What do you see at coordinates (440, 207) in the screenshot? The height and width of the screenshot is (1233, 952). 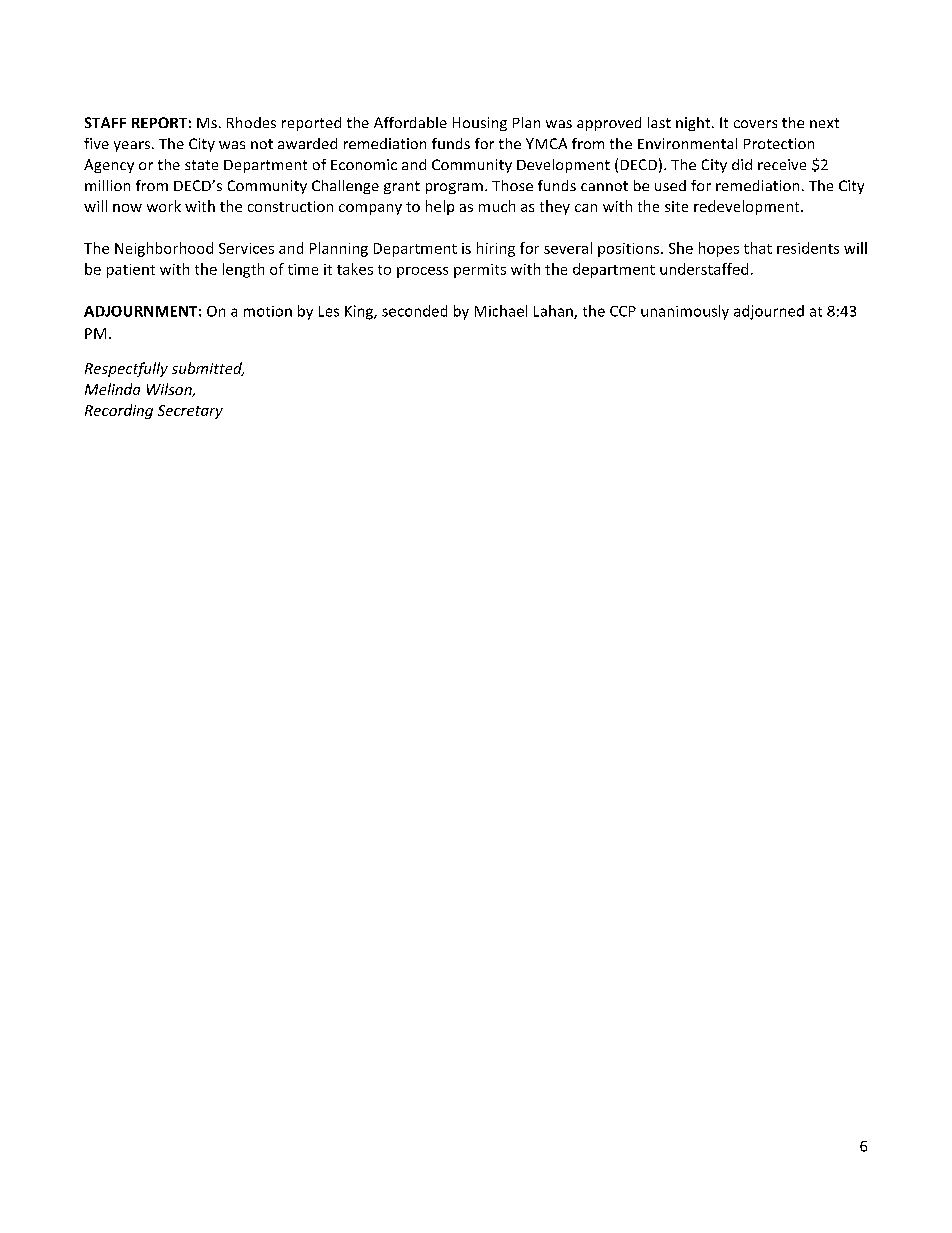 I see `help` at bounding box center [440, 207].
